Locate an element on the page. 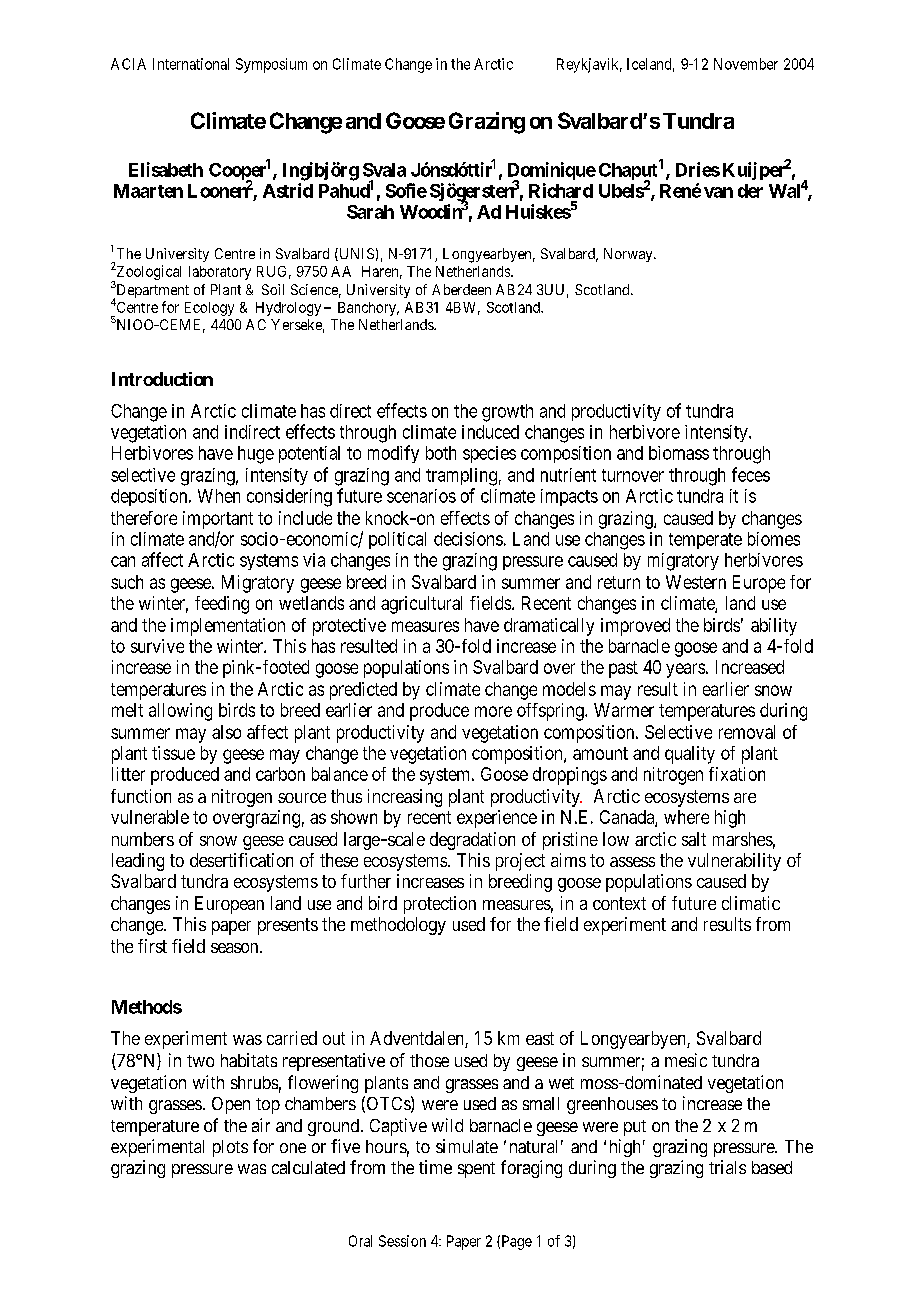  International is located at coordinates (191, 64).
